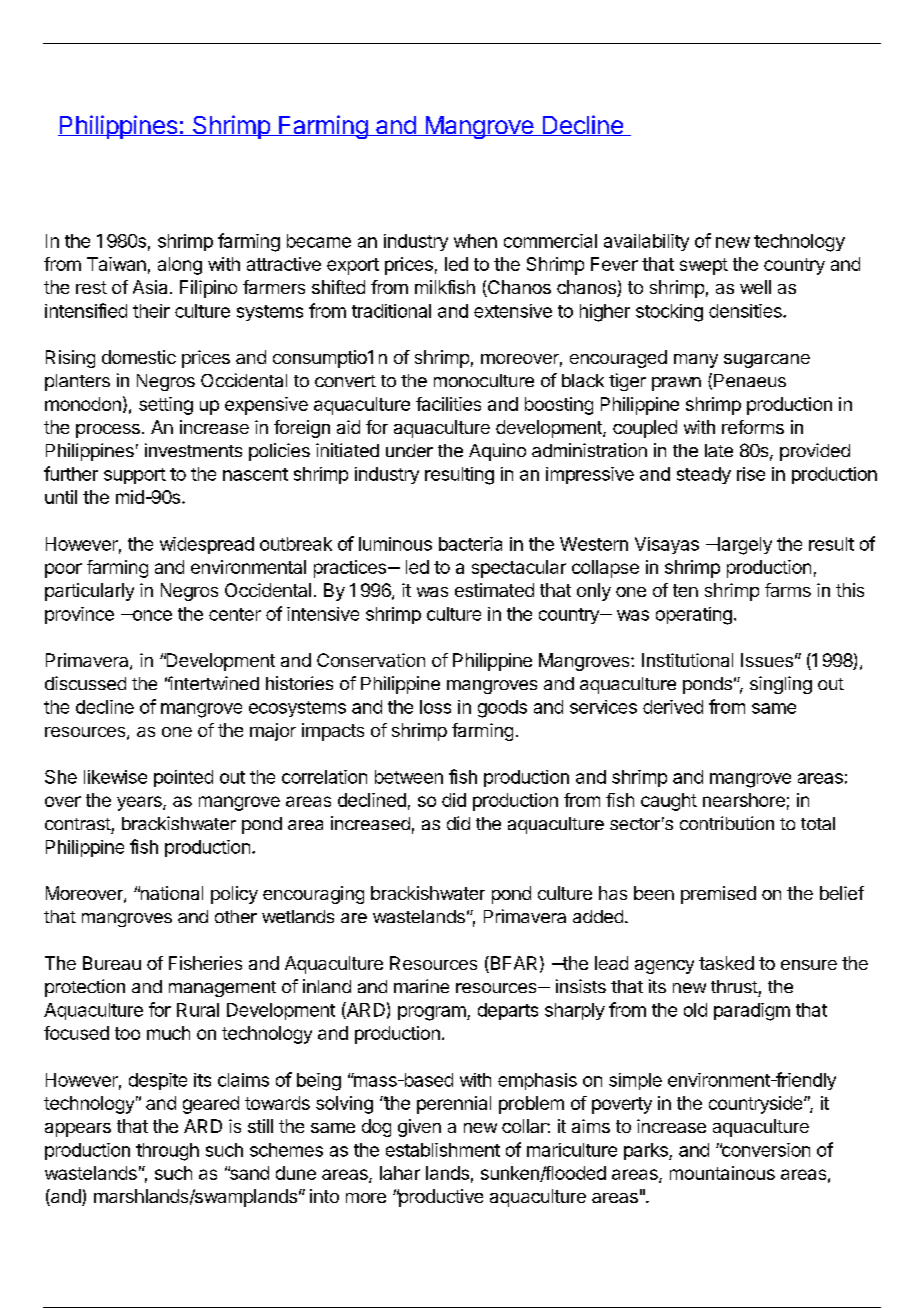 This screenshot has width=924, height=1308. Describe the element at coordinates (765, 1150) in the screenshot. I see `conversion` at that location.
